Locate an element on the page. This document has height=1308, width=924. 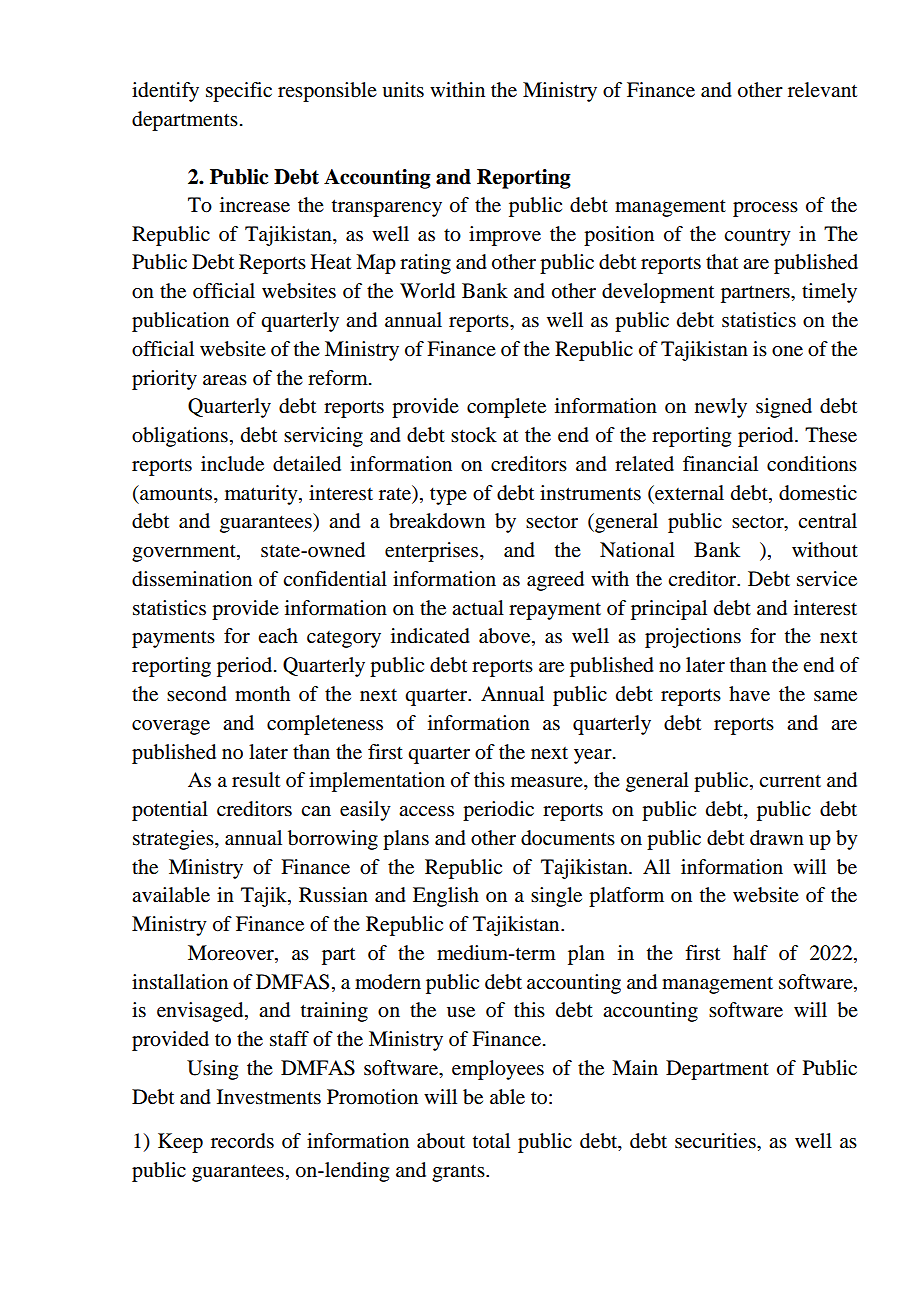
financial is located at coordinates (720, 464).
